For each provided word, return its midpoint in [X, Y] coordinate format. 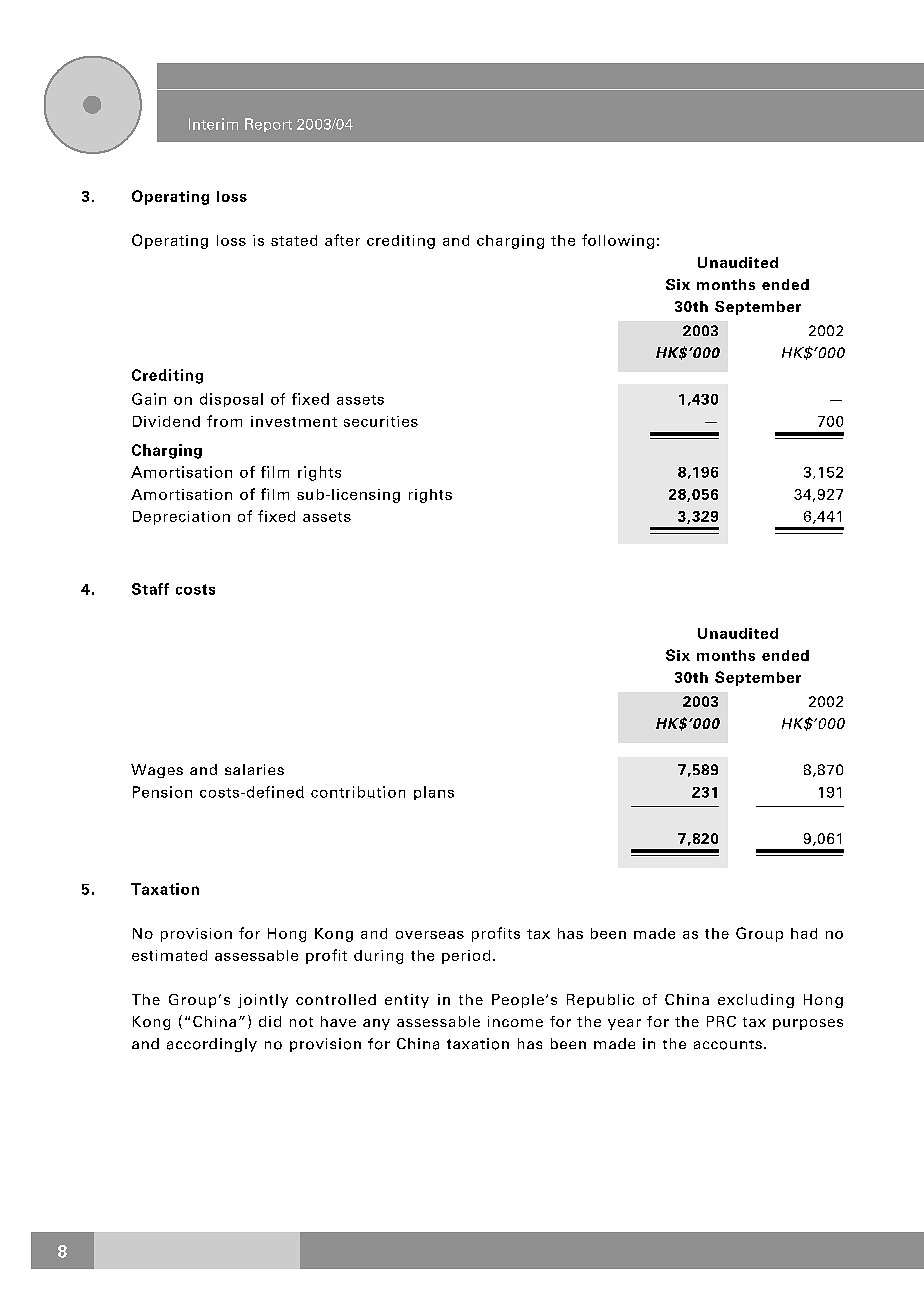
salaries [254, 769]
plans [434, 793]
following [618, 241]
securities [381, 421]
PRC [721, 1021]
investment [294, 421]
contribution [358, 792]
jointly [263, 1001]
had [804, 933]
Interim [213, 124]
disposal [231, 400]
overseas [430, 935]
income [515, 1021]
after [342, 240]
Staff [150, 589]
